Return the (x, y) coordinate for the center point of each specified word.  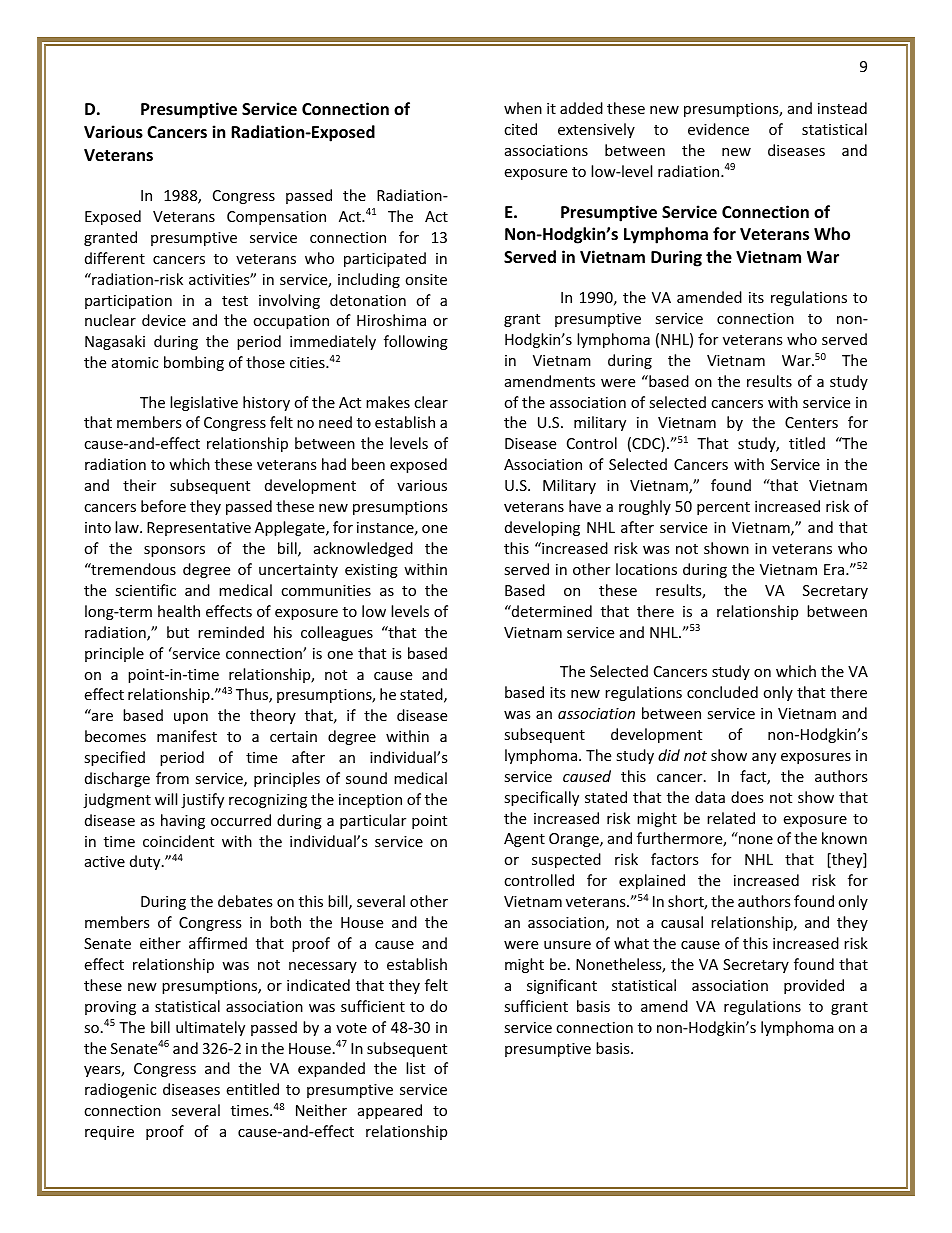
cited (520, 129)
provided (814, 986)
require (109, 1133)
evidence (718, 129)
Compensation (276, 218)
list (415, 1068)
